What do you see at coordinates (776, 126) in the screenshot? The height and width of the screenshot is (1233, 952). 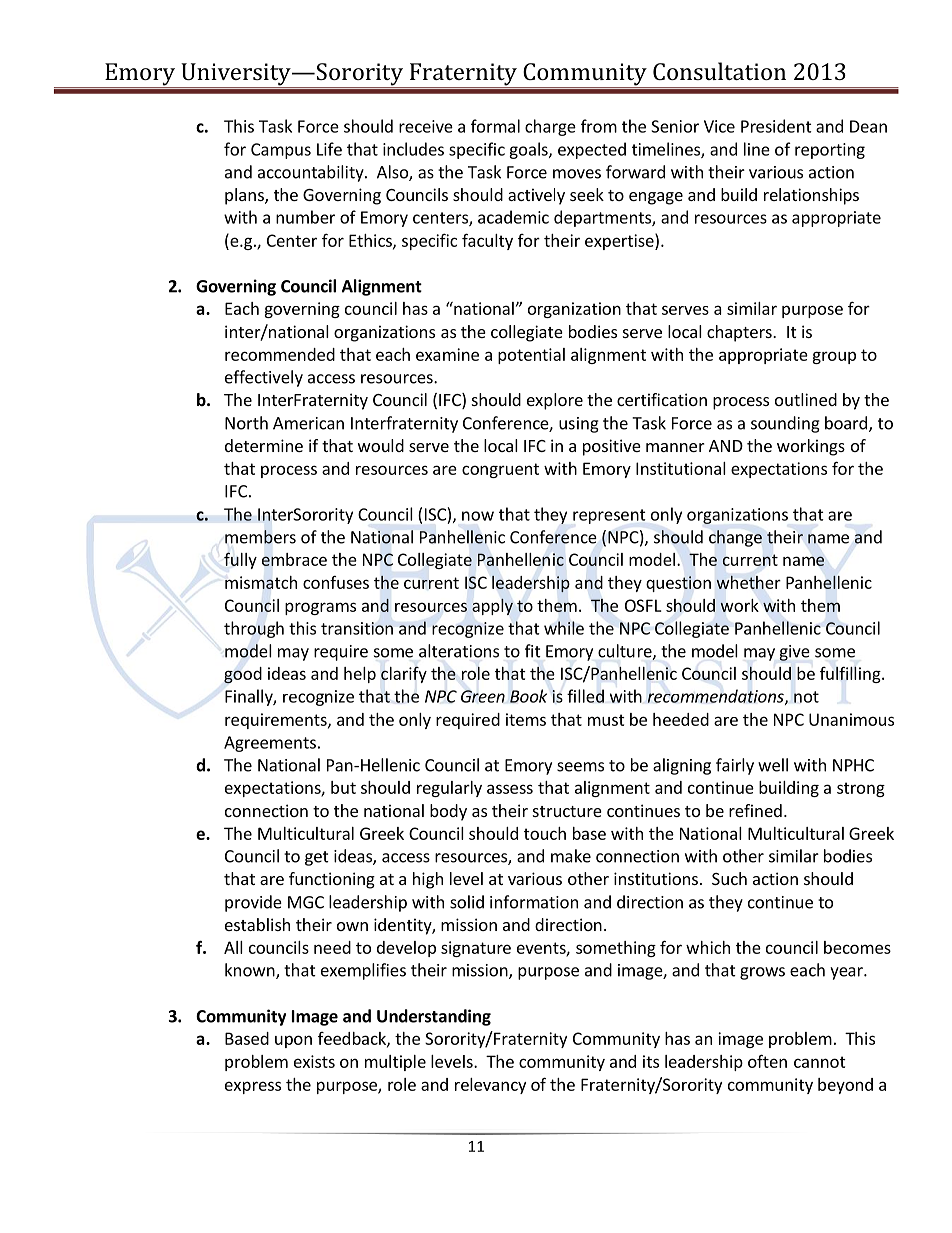 I see `President` at bounding box center [776, 126].
